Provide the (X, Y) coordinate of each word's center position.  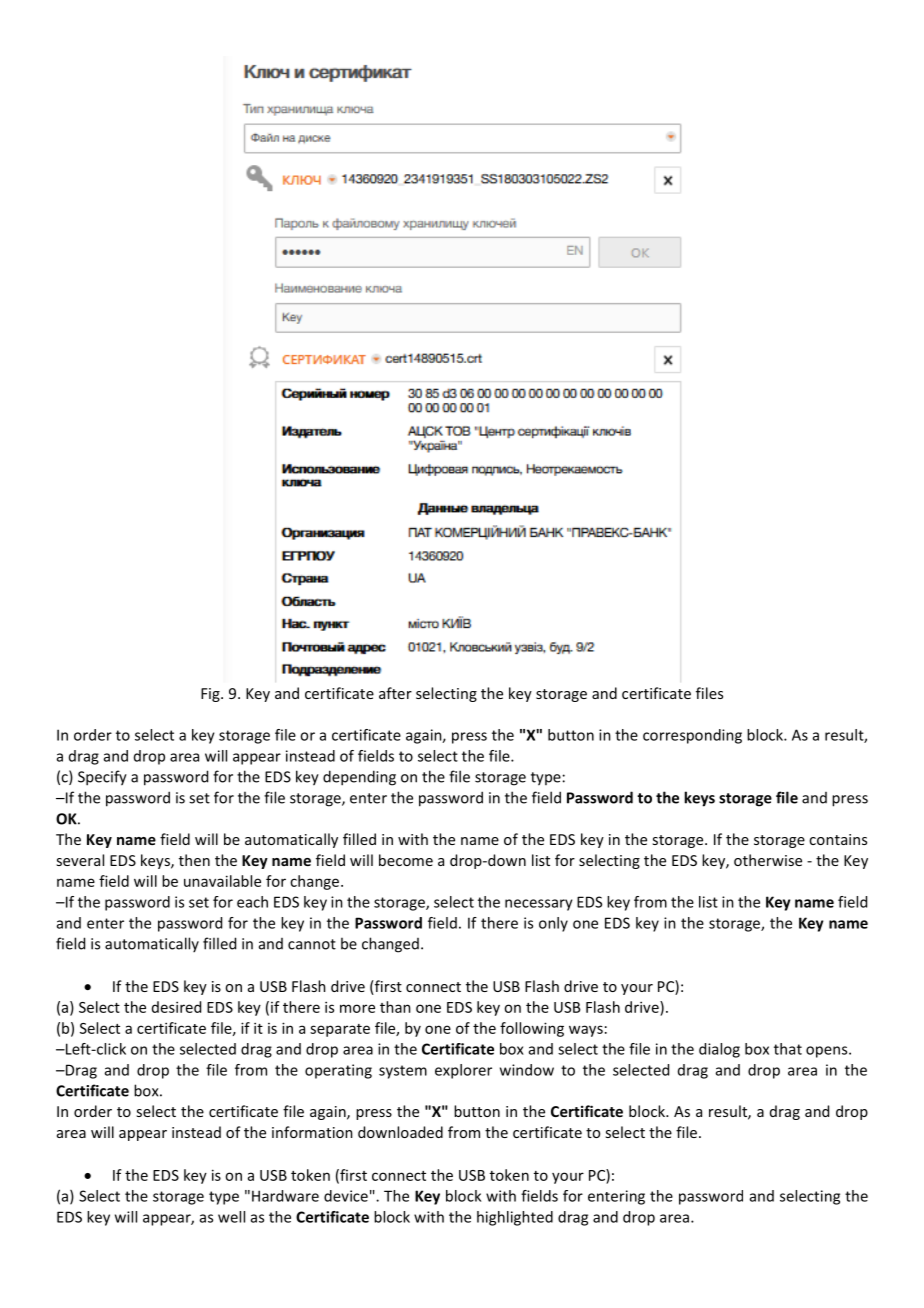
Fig (211, 695)
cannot (312, 944)
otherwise (768, 860)
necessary (539, 905)
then (194, 860)
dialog (719, 1050)
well (231, 1217)
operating (338, 1071)
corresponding (692, 736)
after (395, 693)
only (553, 924)
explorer (463, 1071)
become (406, 860)
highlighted (515, 1218)
